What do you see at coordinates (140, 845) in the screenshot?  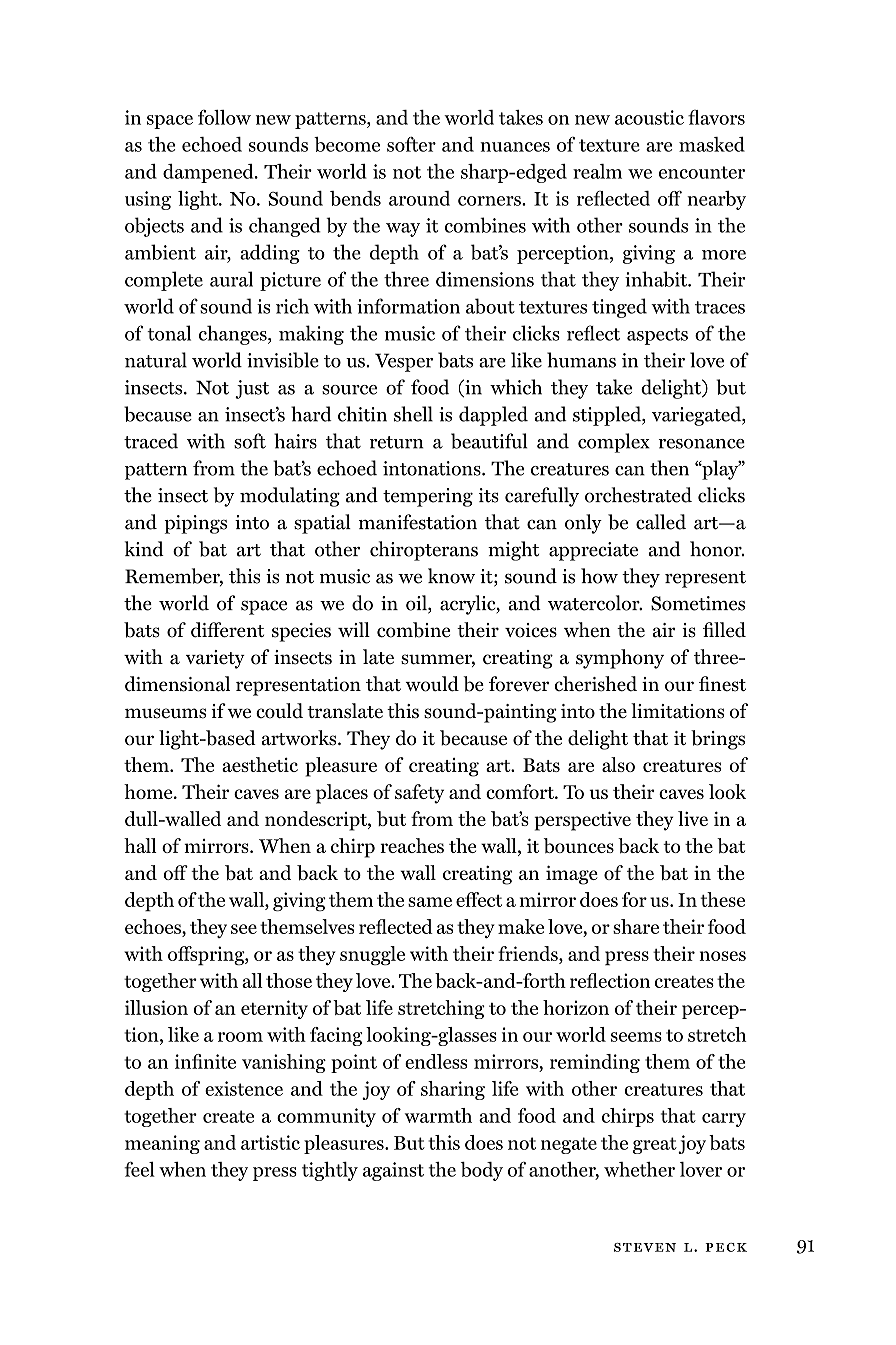 I see `hall` at bounding box center [140, 845].
